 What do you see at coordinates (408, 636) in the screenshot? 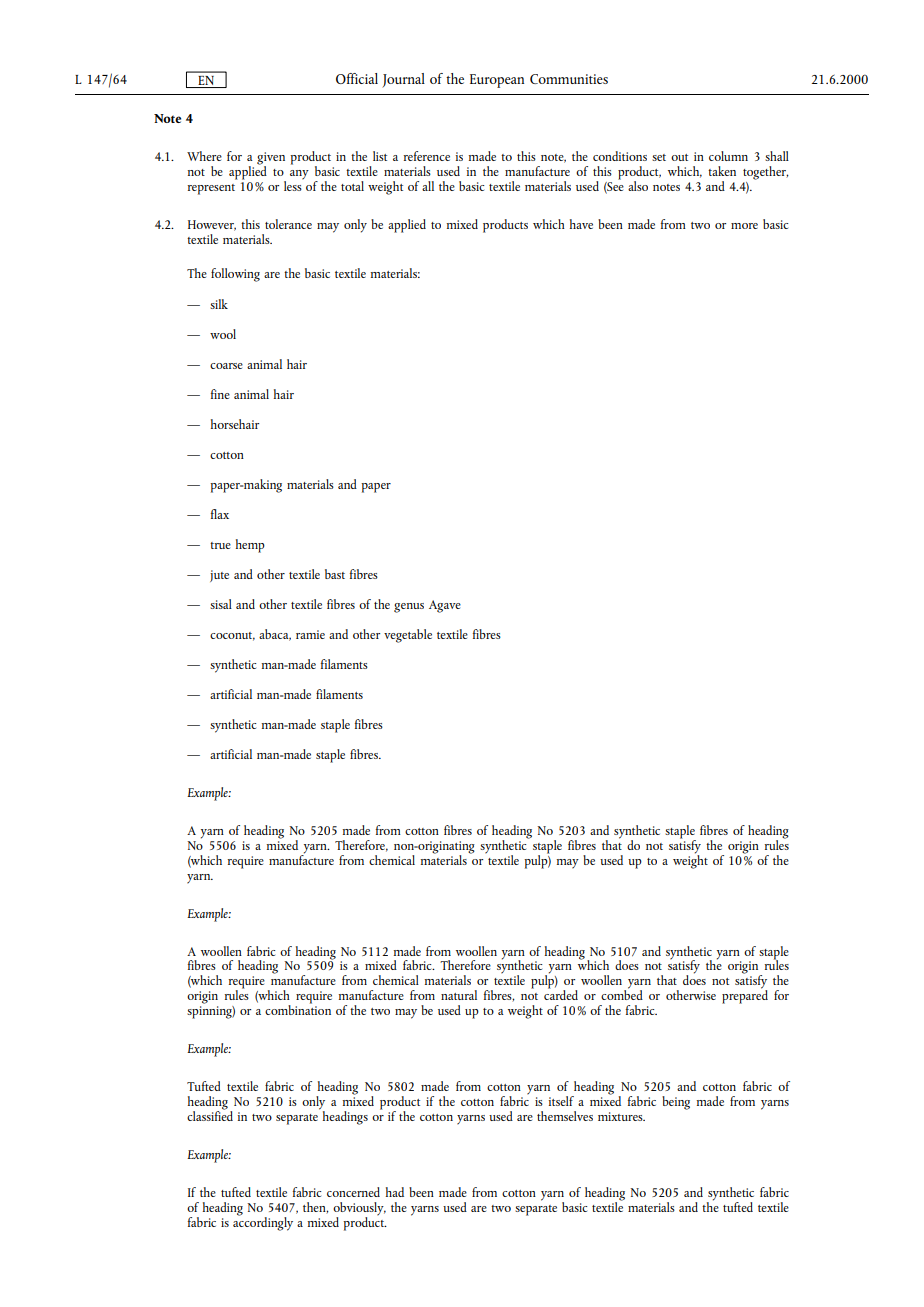
I see `vegetable` at bounding box center [408, 636].
